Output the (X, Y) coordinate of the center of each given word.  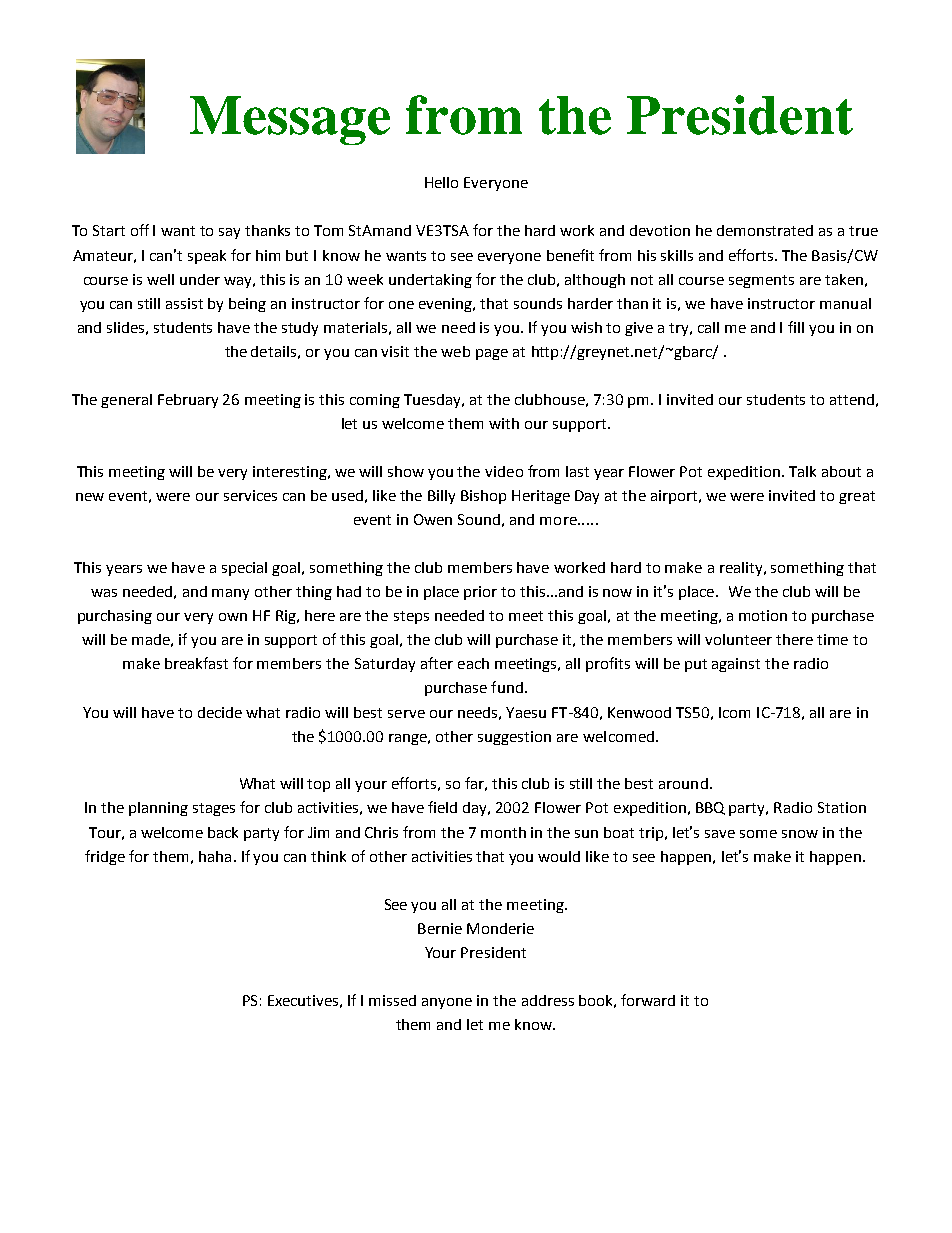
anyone (447, 1003)
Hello (441, 182)
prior (480, 593)
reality (743, 569)
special (244, 569)
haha (215, 856)
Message (290, 120)
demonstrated (765, 230)
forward (648, 1000)
